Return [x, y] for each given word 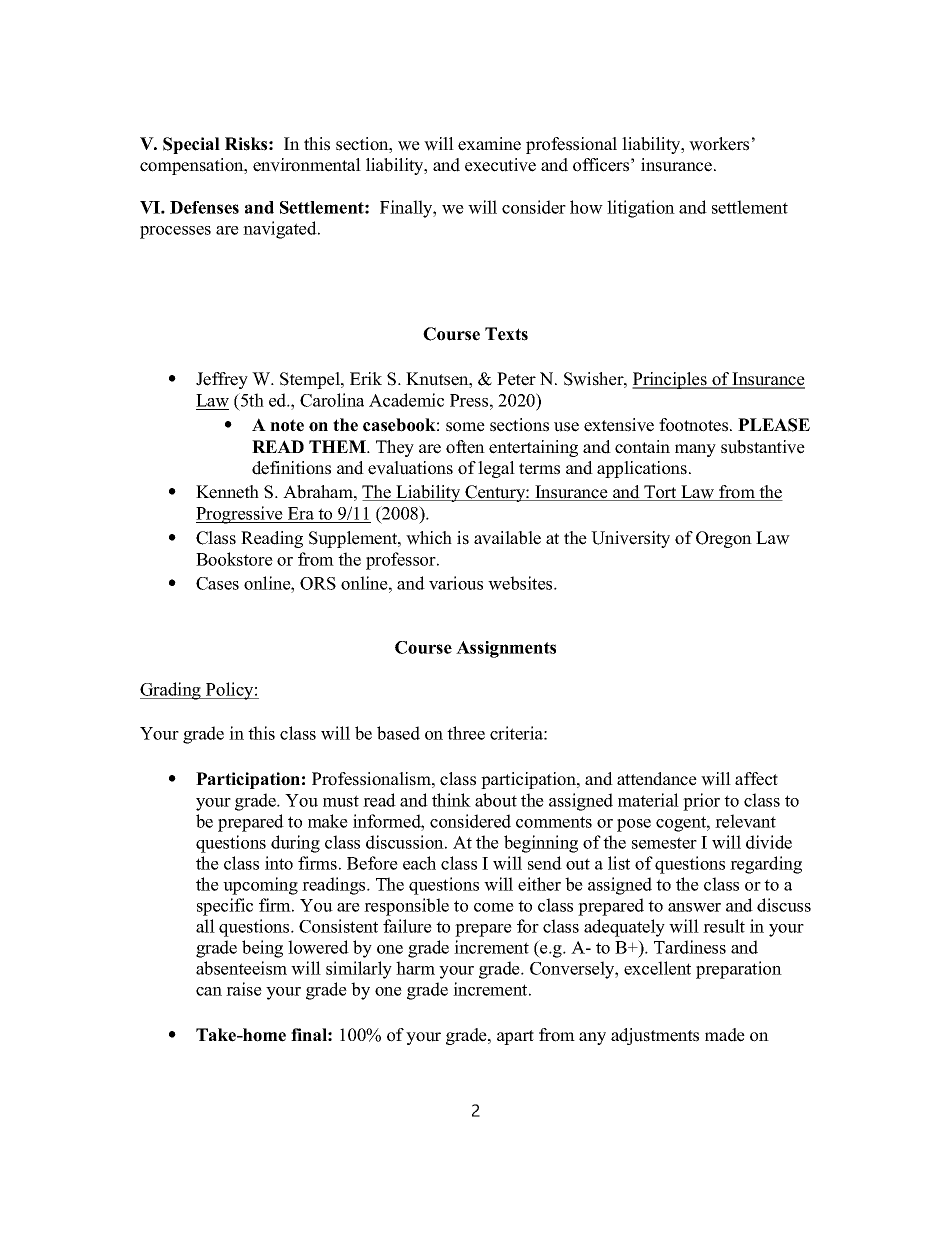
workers [719, 144]
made [725, 1035]
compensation [193, 166]
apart [515, 1037]
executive [500, 165]
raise [244, 989]
